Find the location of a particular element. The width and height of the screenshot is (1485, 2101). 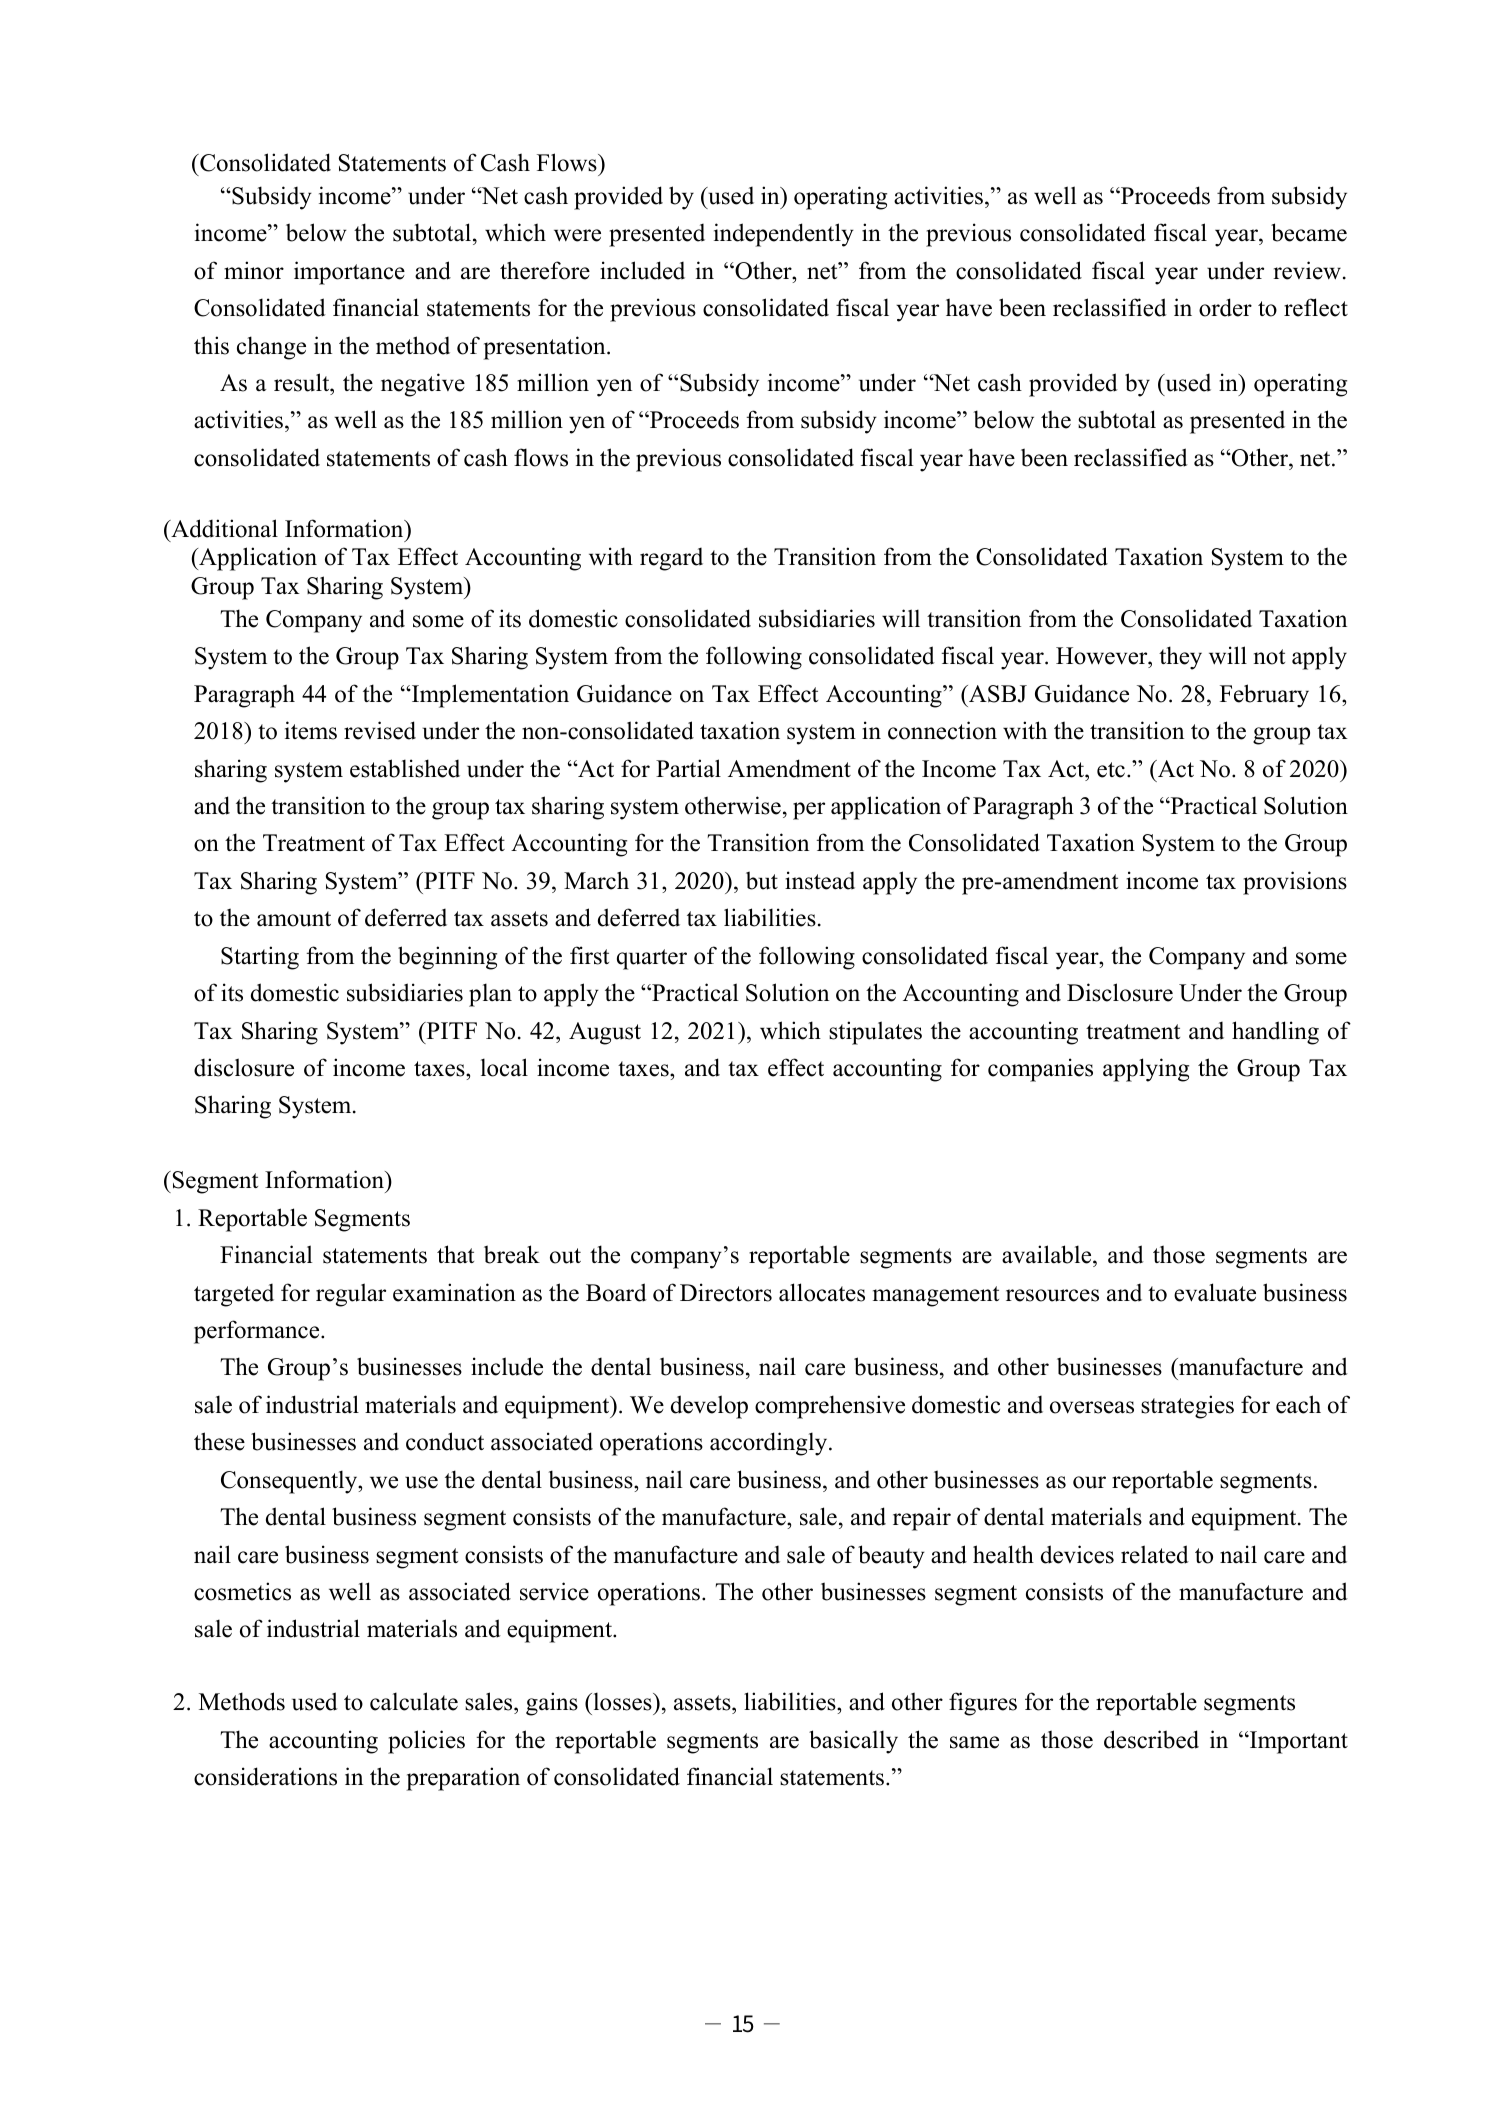

order is located at coordinates (1225, 307).
